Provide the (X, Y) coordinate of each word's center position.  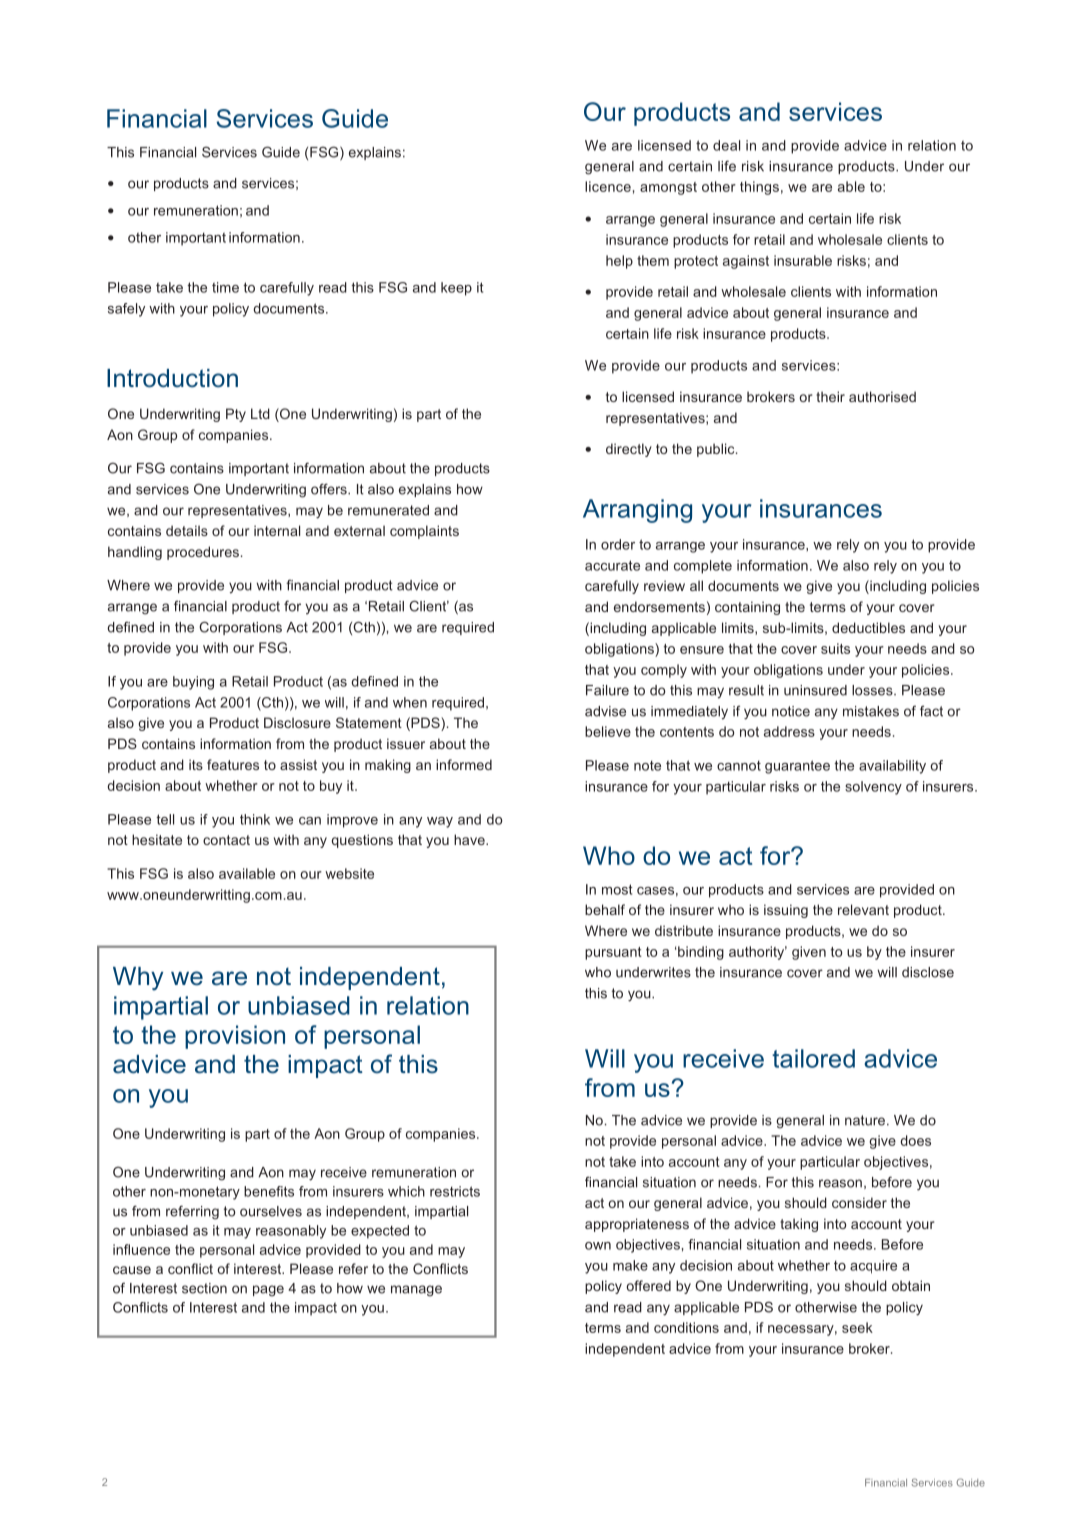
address (789, 731)
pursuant (613, 953)
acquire (873, 1267)
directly (629, 450)
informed (464, 764)
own (598, 1246)
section (204, 1288)
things (759, 188)
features (233, 764)
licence (608, 186)
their (830, 396)
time (225, 287)
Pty (236, 415)
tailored (813, 1058)
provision (235, 1037)
